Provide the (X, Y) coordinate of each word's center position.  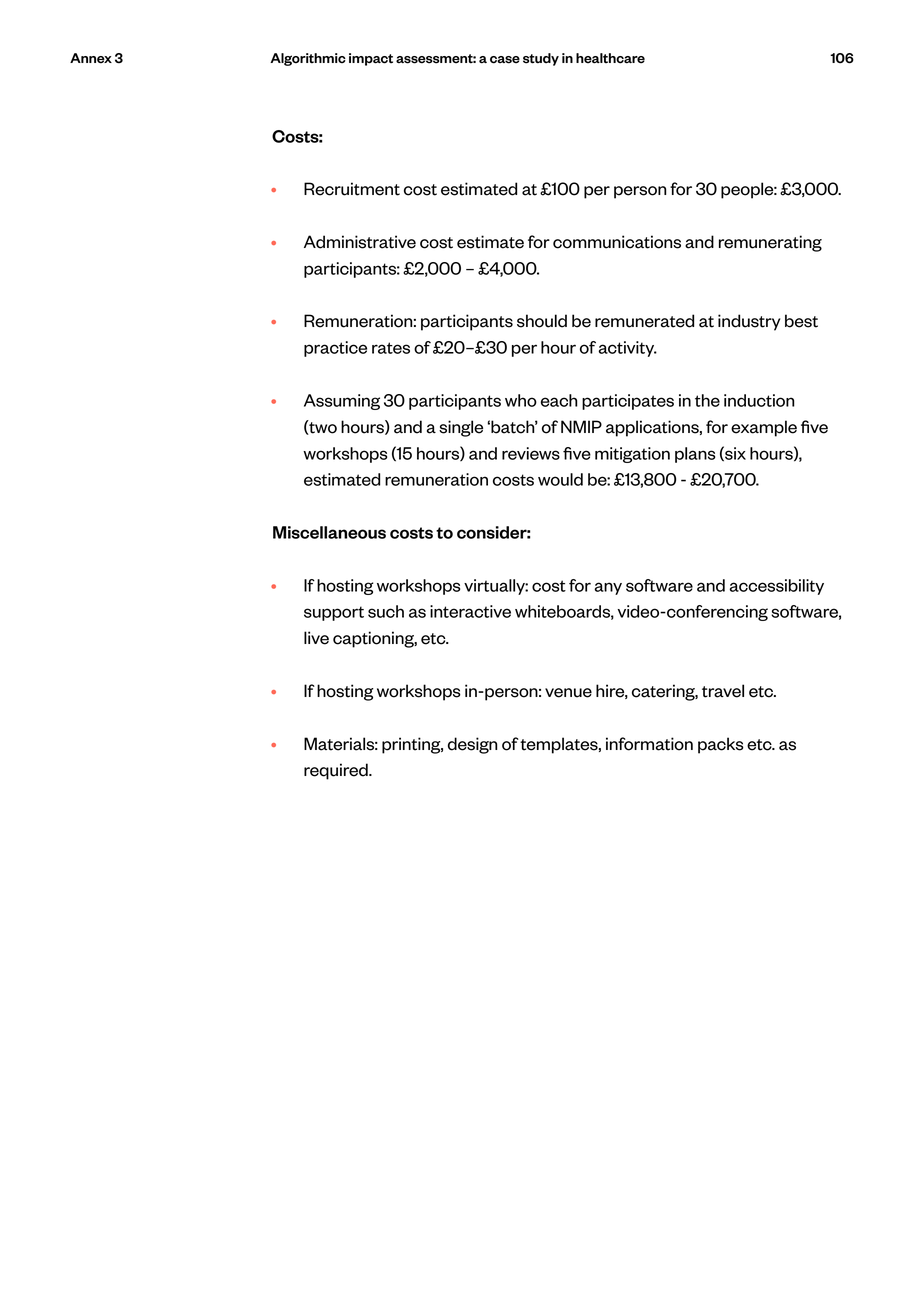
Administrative (360, 242)
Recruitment (352, 189)
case (505, 60)
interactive (470, 611)
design (472, 745)
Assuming (342, 402)
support (334, 613)
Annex (91, 58)
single (461, 428)
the (707, 400)
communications (617, 242)
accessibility (776, 587)
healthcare (610, 58)
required (337, 771)
